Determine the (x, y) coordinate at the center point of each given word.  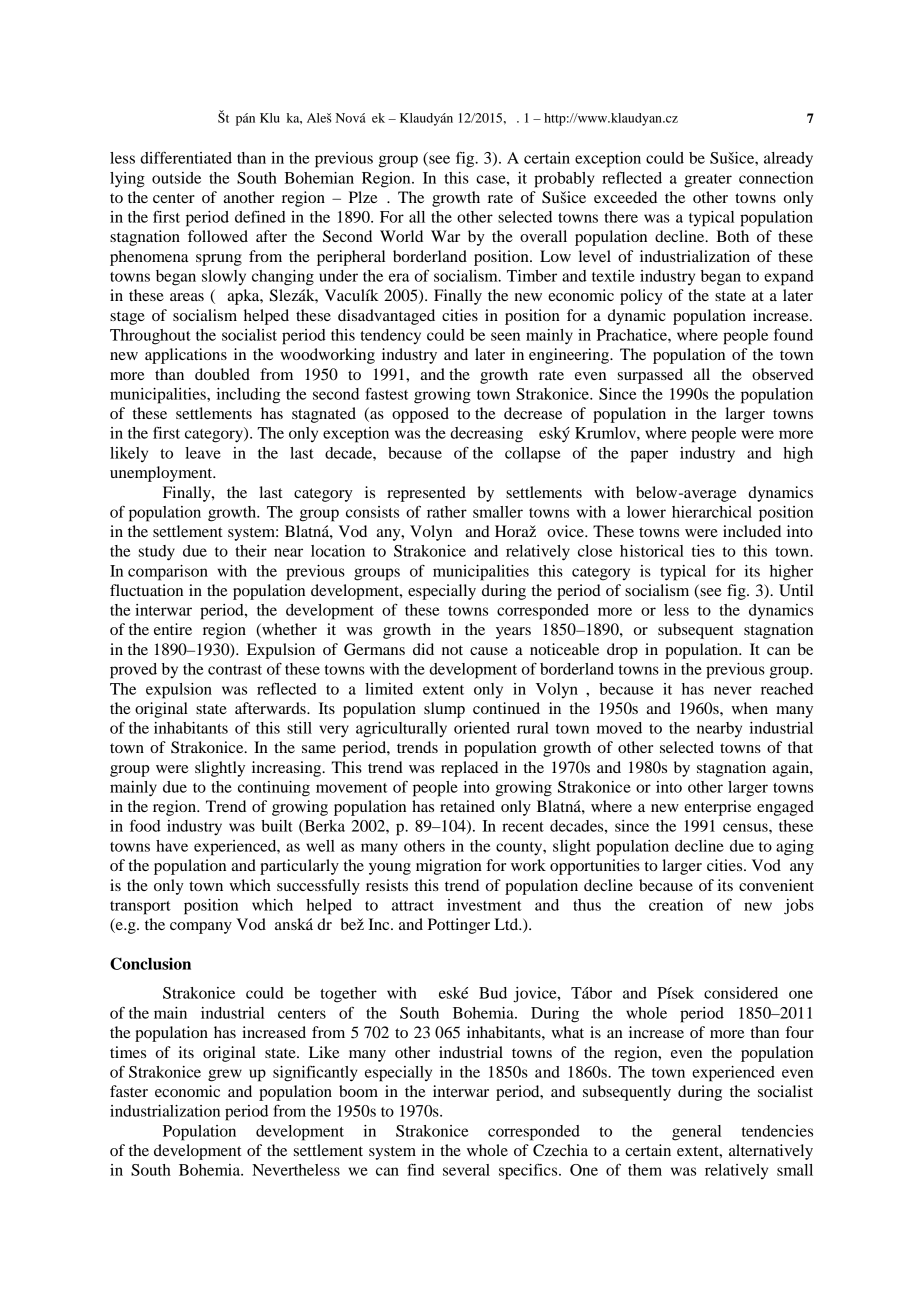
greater (708, 181)
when (749, 708)
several (466, 1170)
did (423, 649)
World (401, 236)
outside (176, 178)
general (696, 1133)
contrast (235, 670)
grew (225, 1075)
